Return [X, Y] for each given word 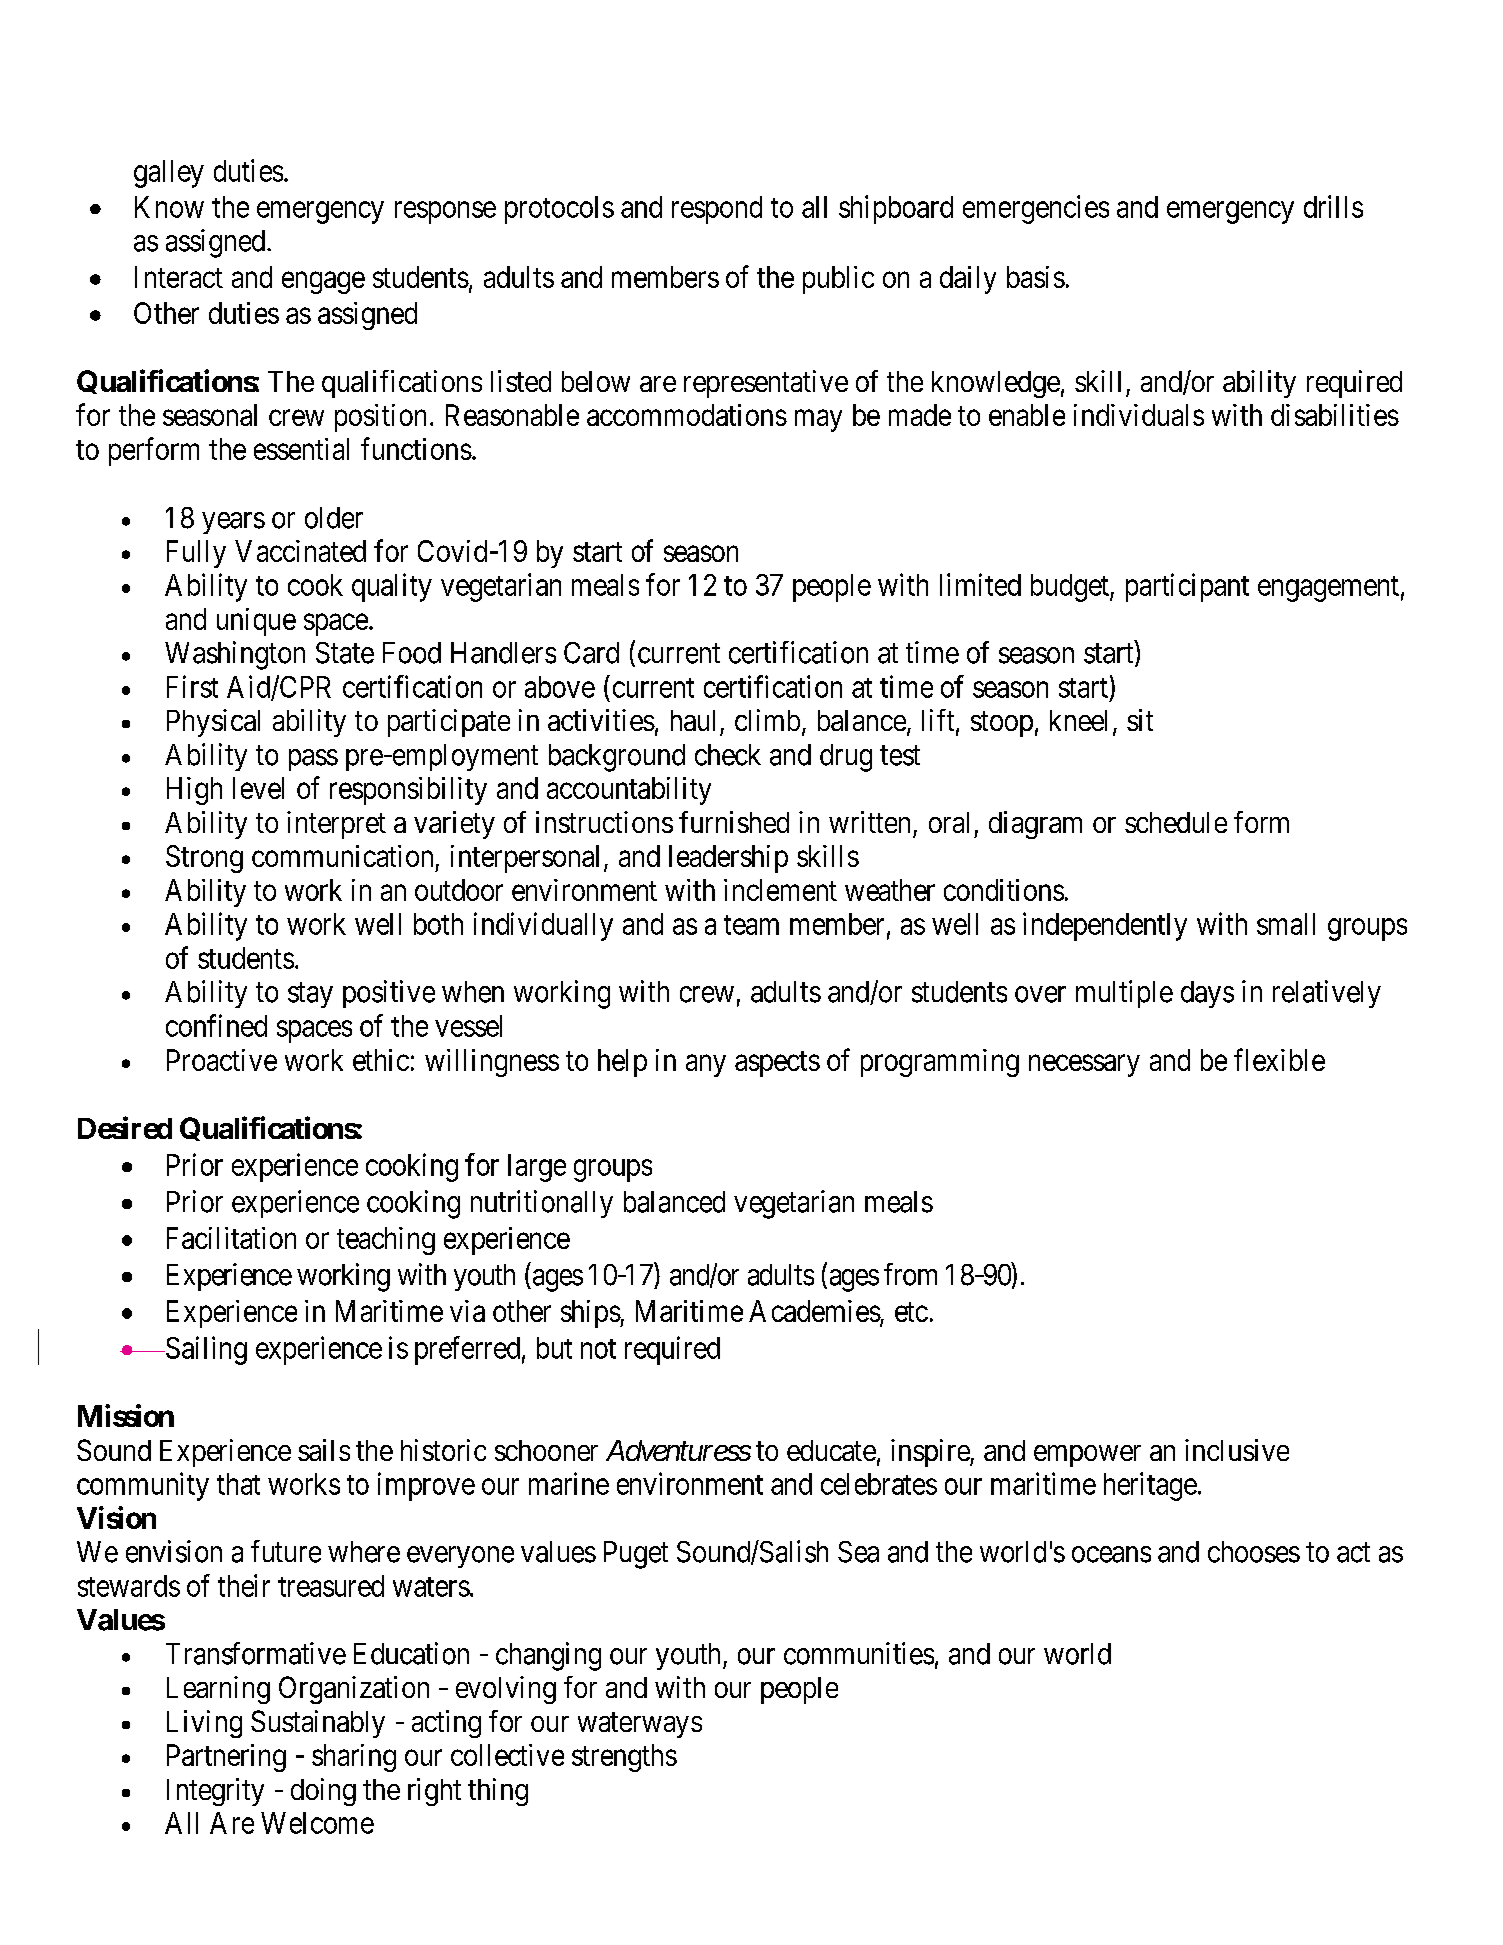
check [728, 755]
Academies [815, 1311]
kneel [1078, 720]
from [910, 1274]
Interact [179, 277]
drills [1333, 206]
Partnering [226, 1758]
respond [717, 210]
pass [313, 760]
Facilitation [231, 1238]
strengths [624, 1758]
